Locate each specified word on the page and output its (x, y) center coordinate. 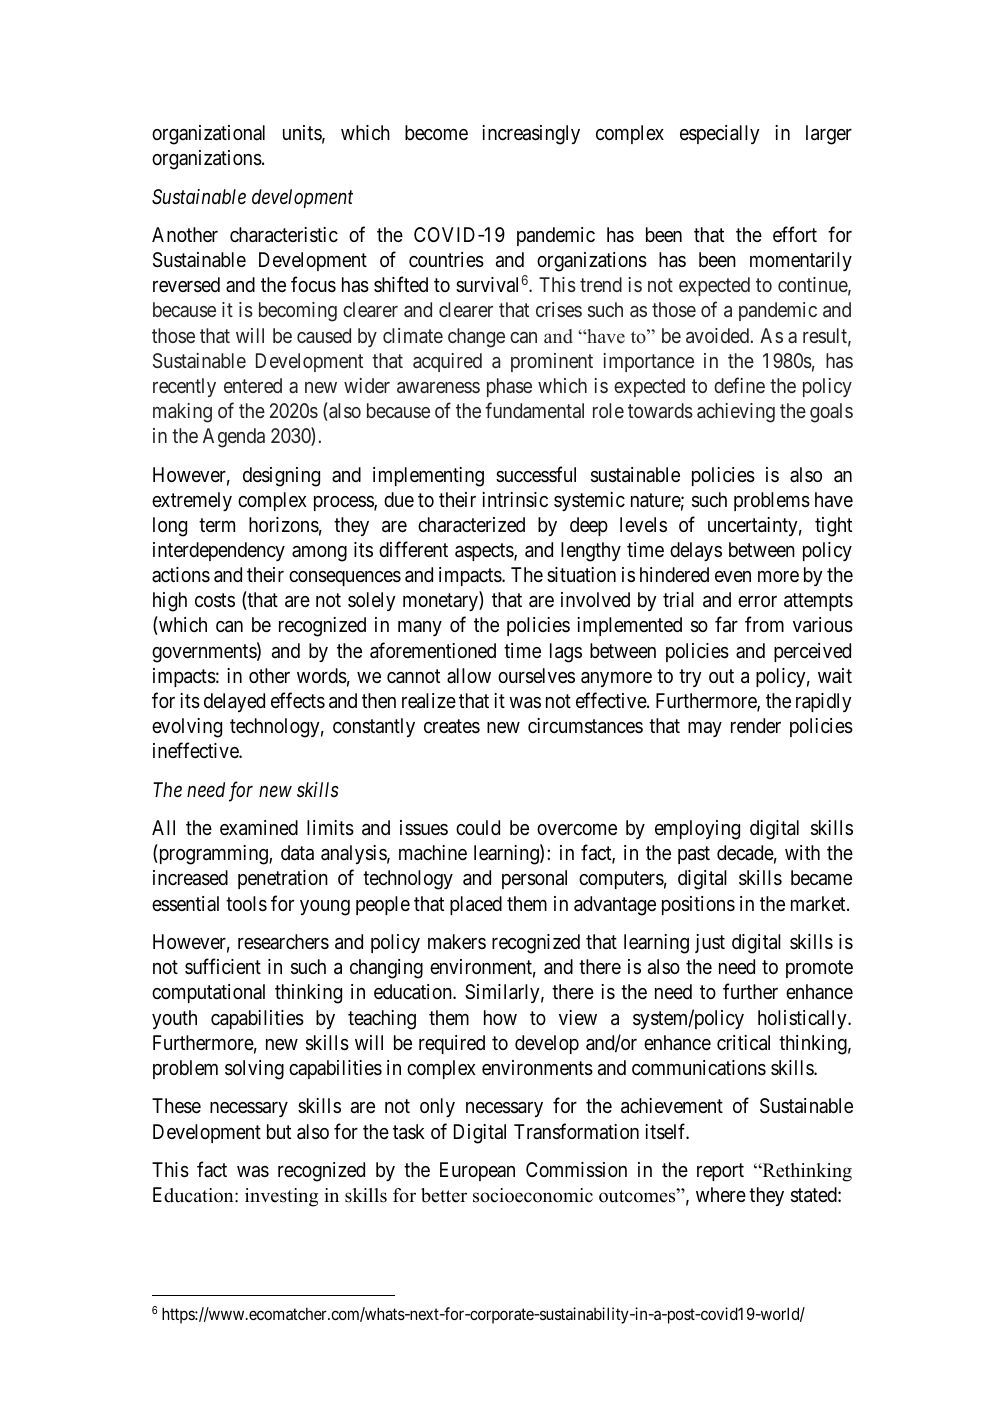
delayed (234, 702)
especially (720, 134)
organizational (208, 135)
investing (281, 1197)
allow (469, 675)
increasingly (531, 135)
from (764, 624)
